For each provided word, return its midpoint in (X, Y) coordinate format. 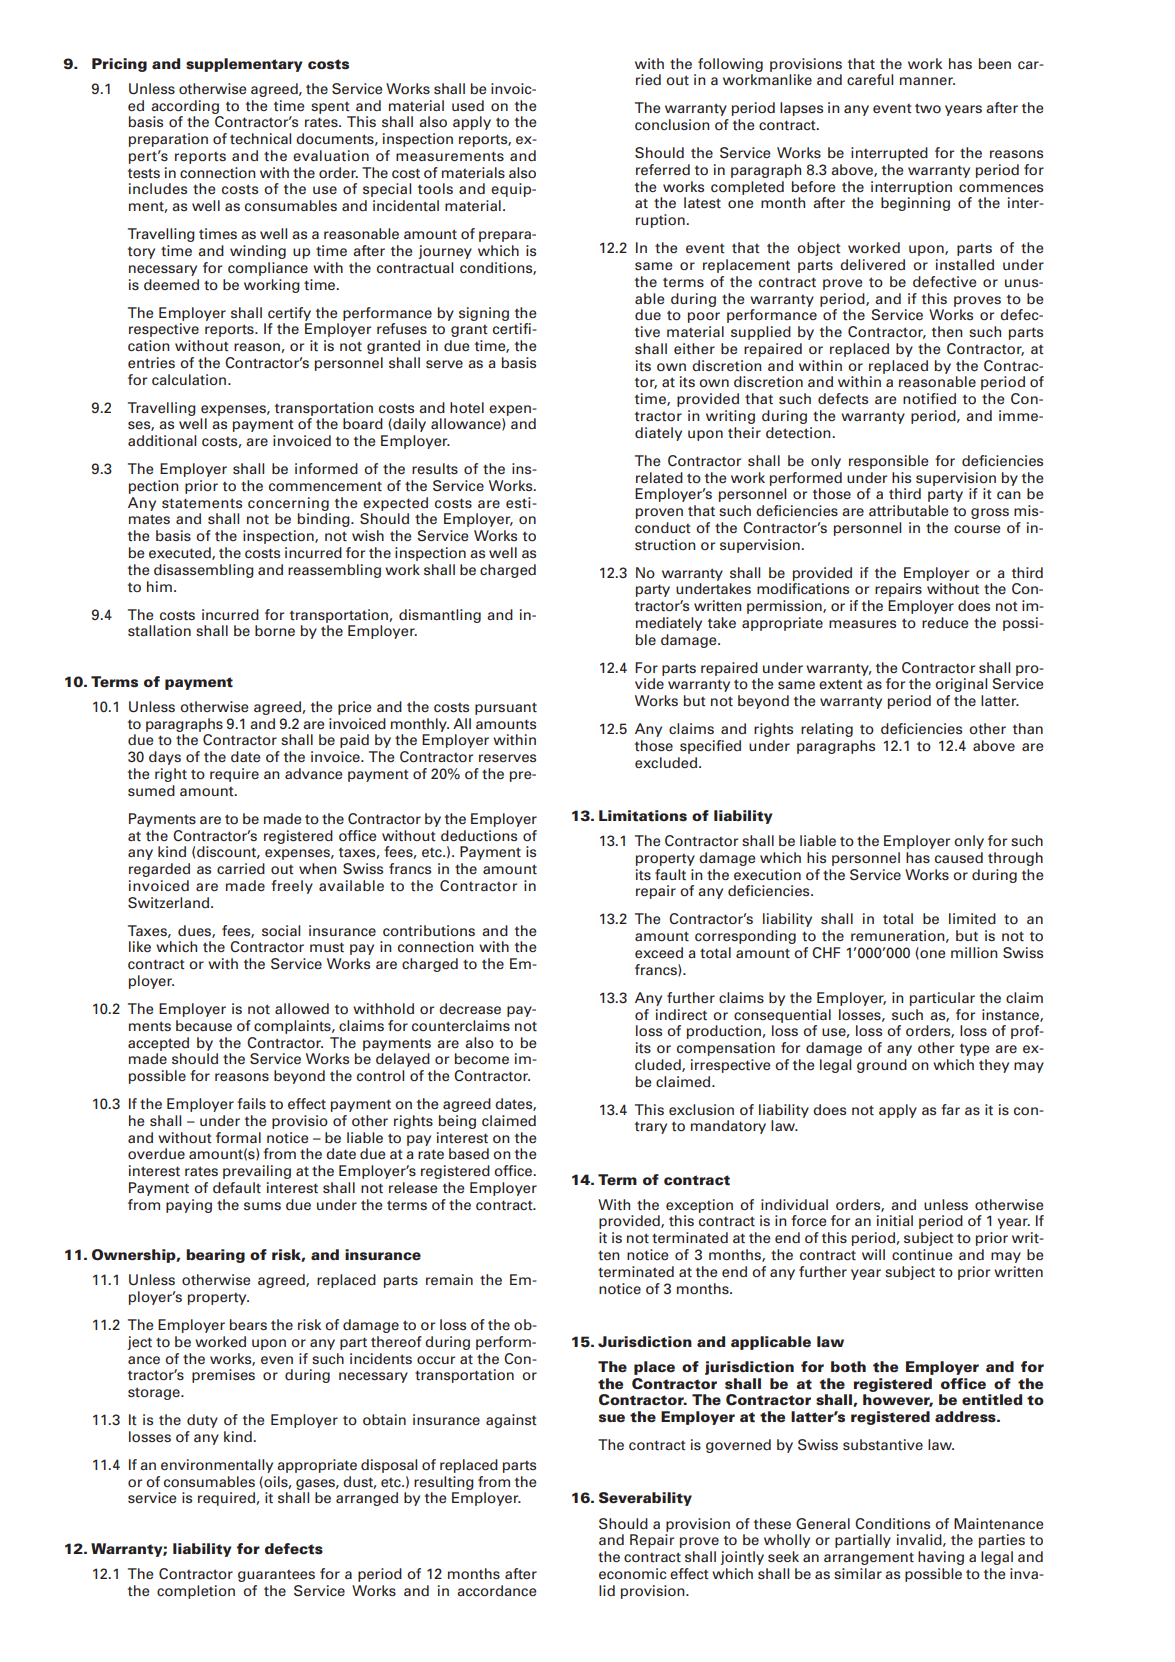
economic (632, 1574)
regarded (159, 870)
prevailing (257, 1172)
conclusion (672, 125)
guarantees (276, 1576)
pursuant (506, 708)
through (1015, 859)
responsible (888, 462)
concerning (288, 504)
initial (895, 1220)
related (659, 478)
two (928, 108)
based (469, 1153)
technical (260, 139)
